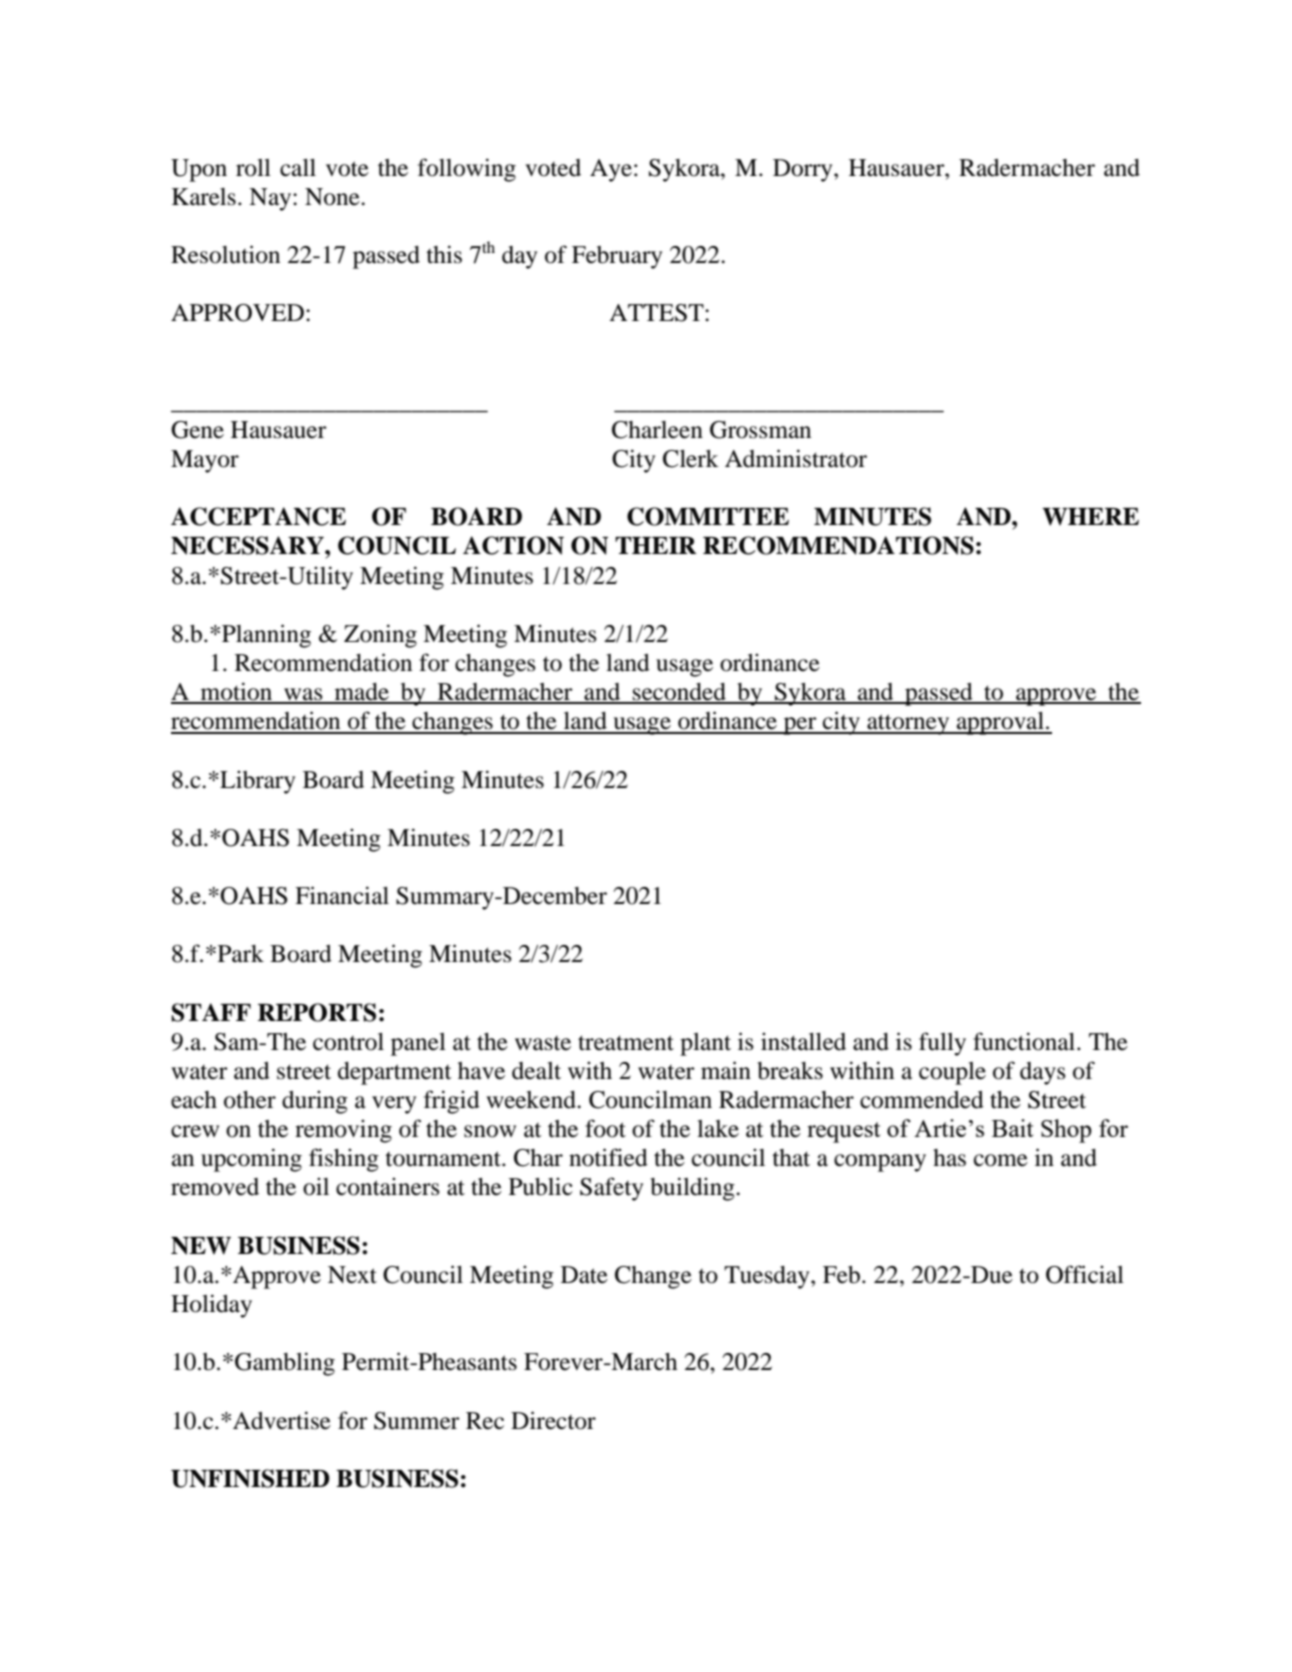 This screenshot has width=1292, height=1672. Describe the element at coordinates (1090, 517) in the screenshot. I see `WHERE` at that location.
